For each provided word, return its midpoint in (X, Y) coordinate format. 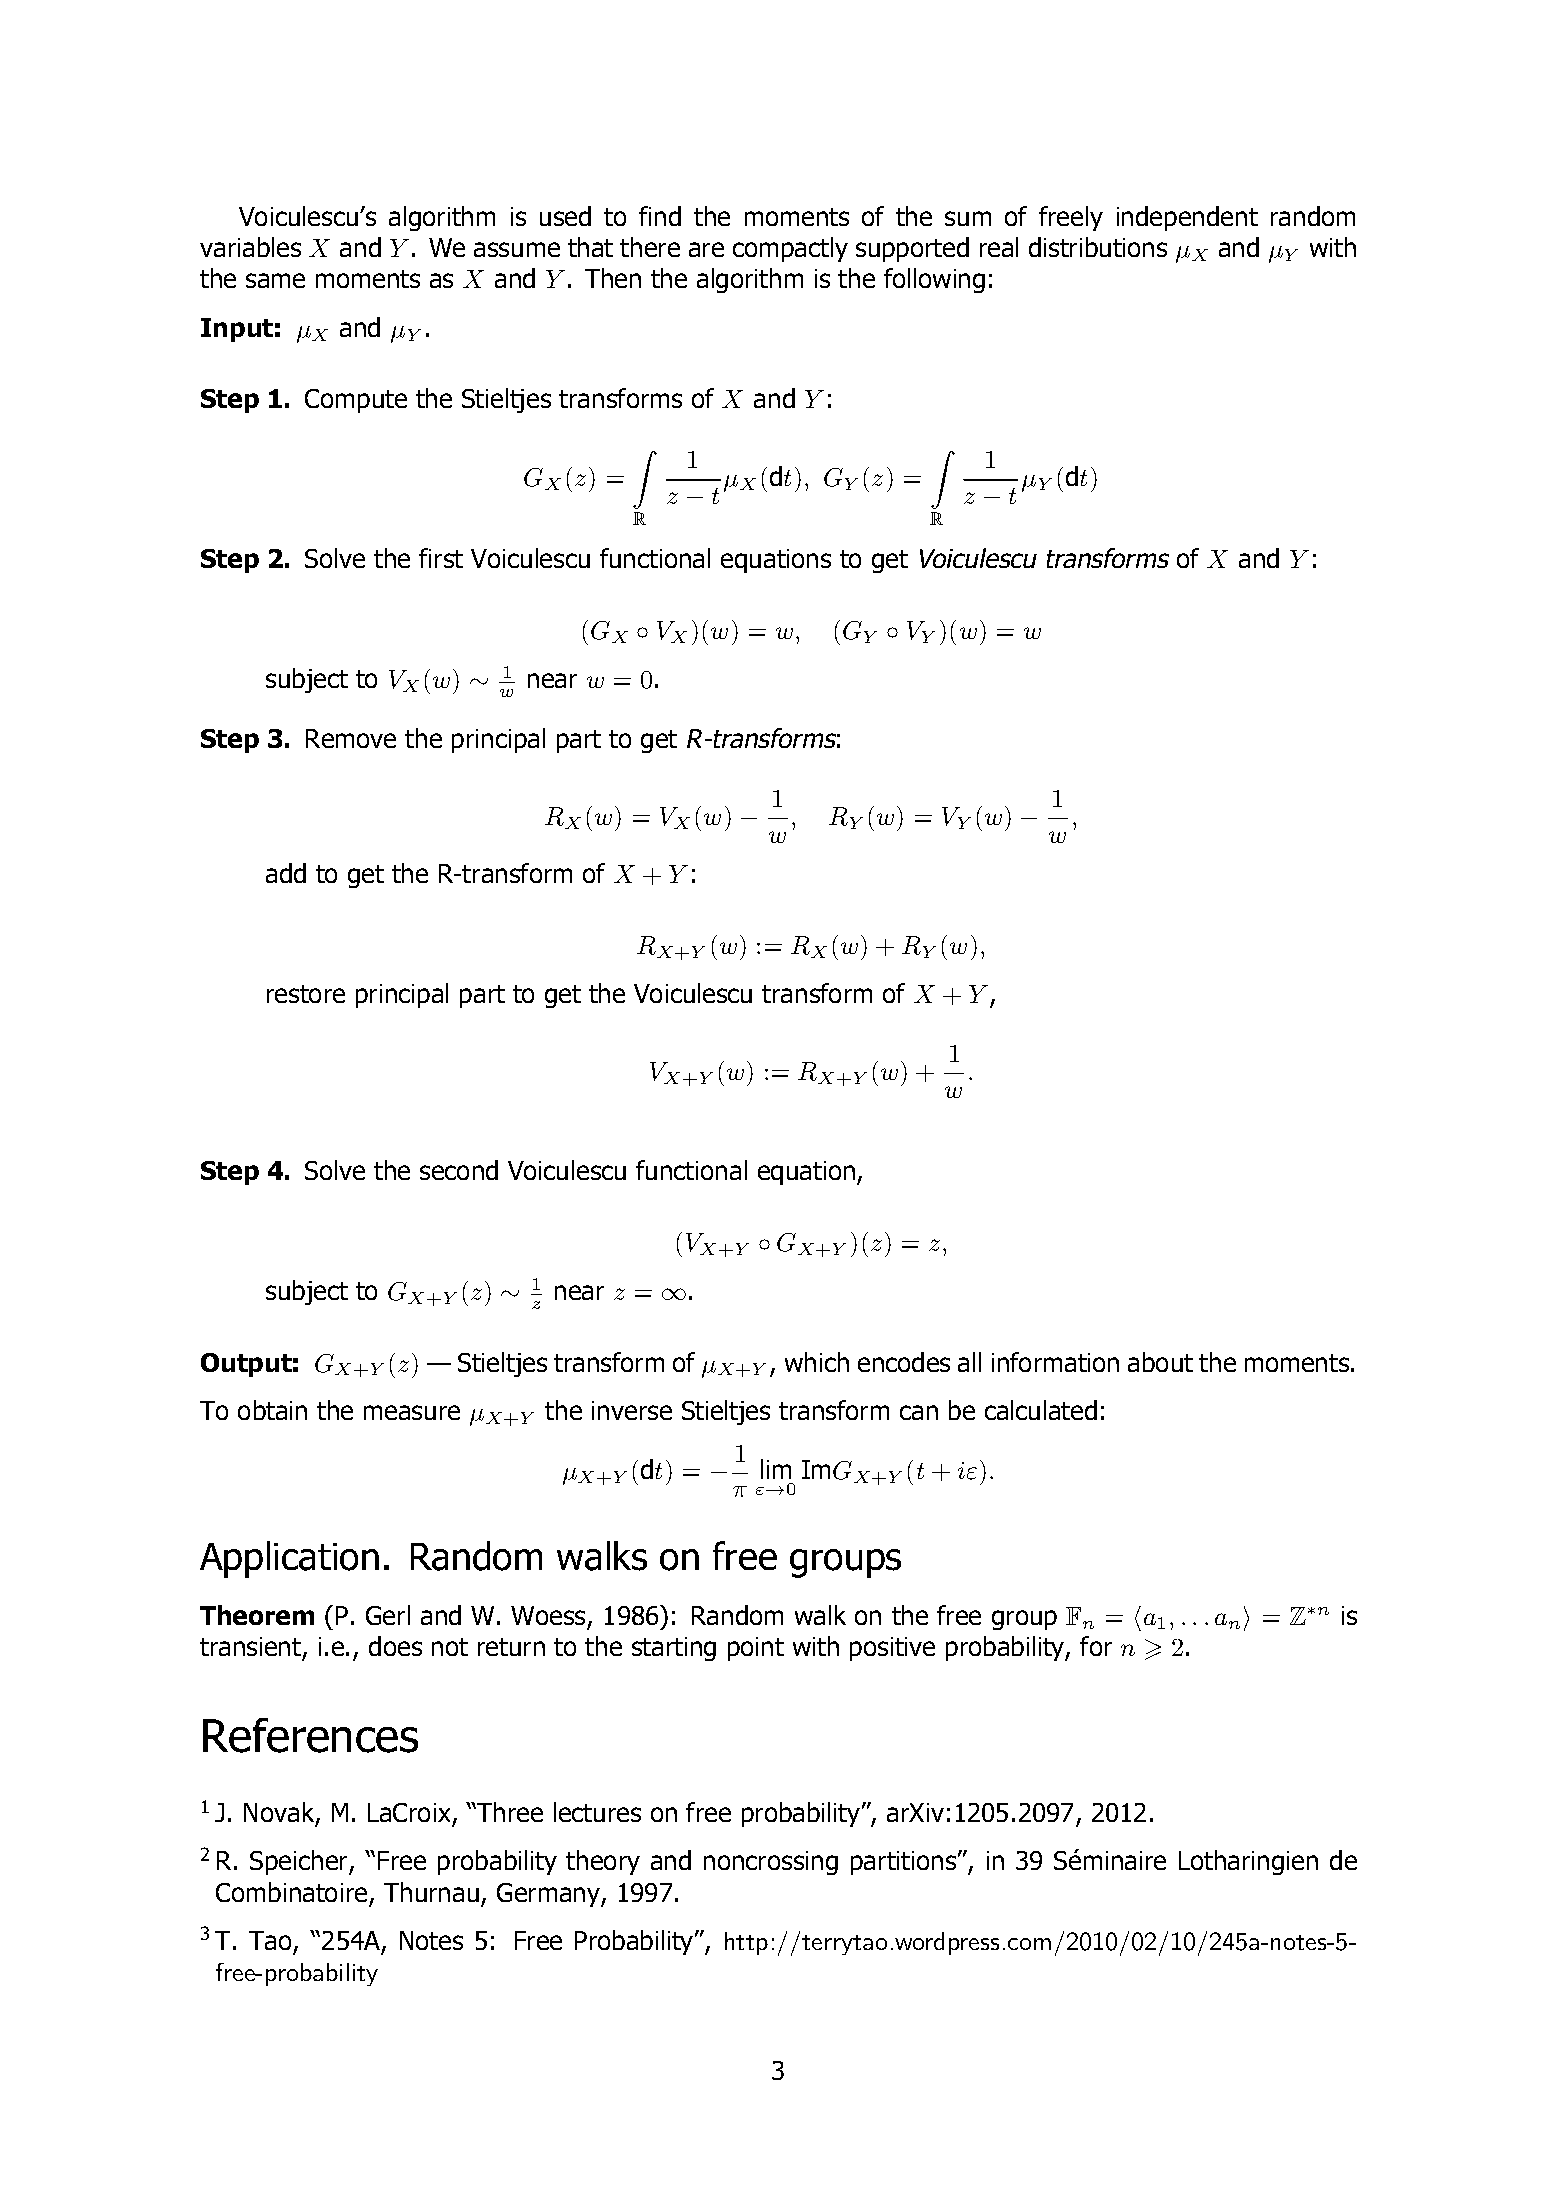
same (275, 280)
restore (306, 994)
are (706, 249)
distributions (1098, 247)
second (459, 1170)
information (1055, 1362)
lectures (597, 1812)
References (310, 1735)
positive (892, 1649)
